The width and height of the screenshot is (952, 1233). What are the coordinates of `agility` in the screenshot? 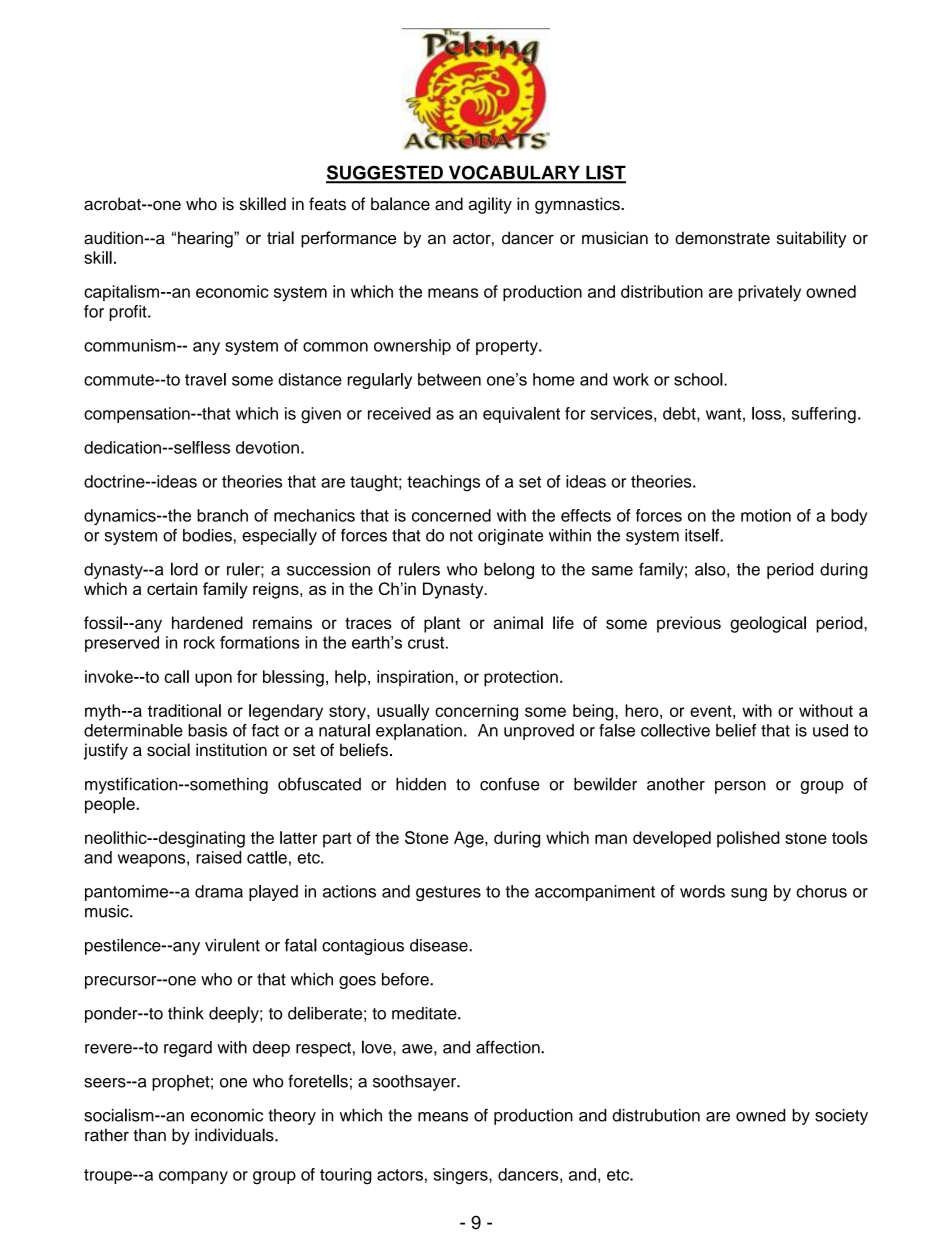 It's located at (490, 205).
